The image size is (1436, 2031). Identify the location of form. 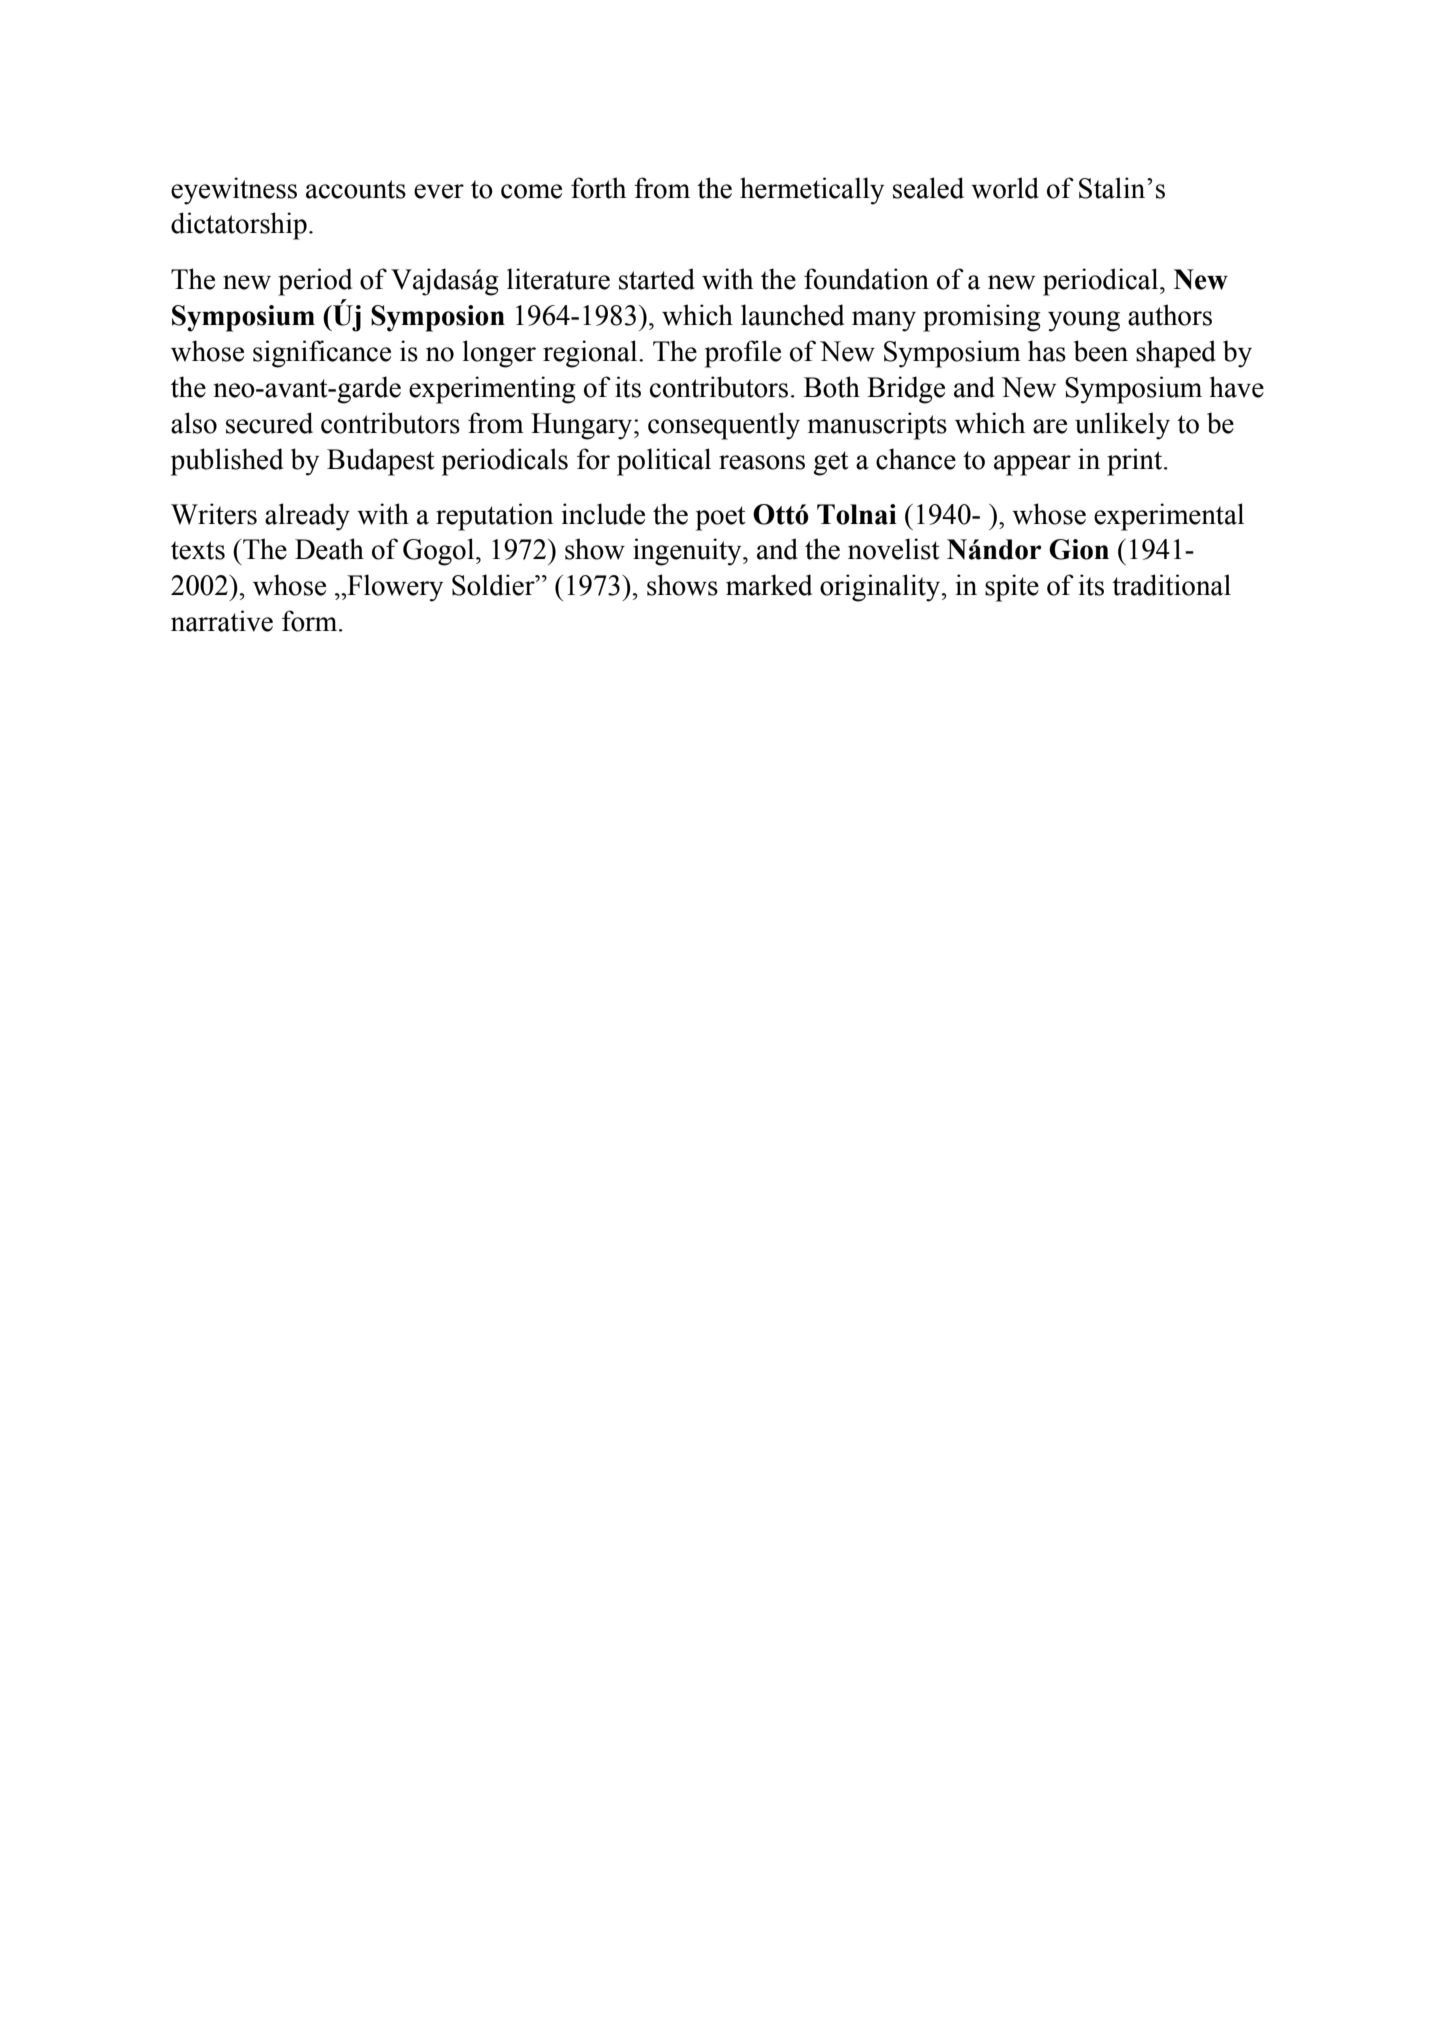
(311, 621).
